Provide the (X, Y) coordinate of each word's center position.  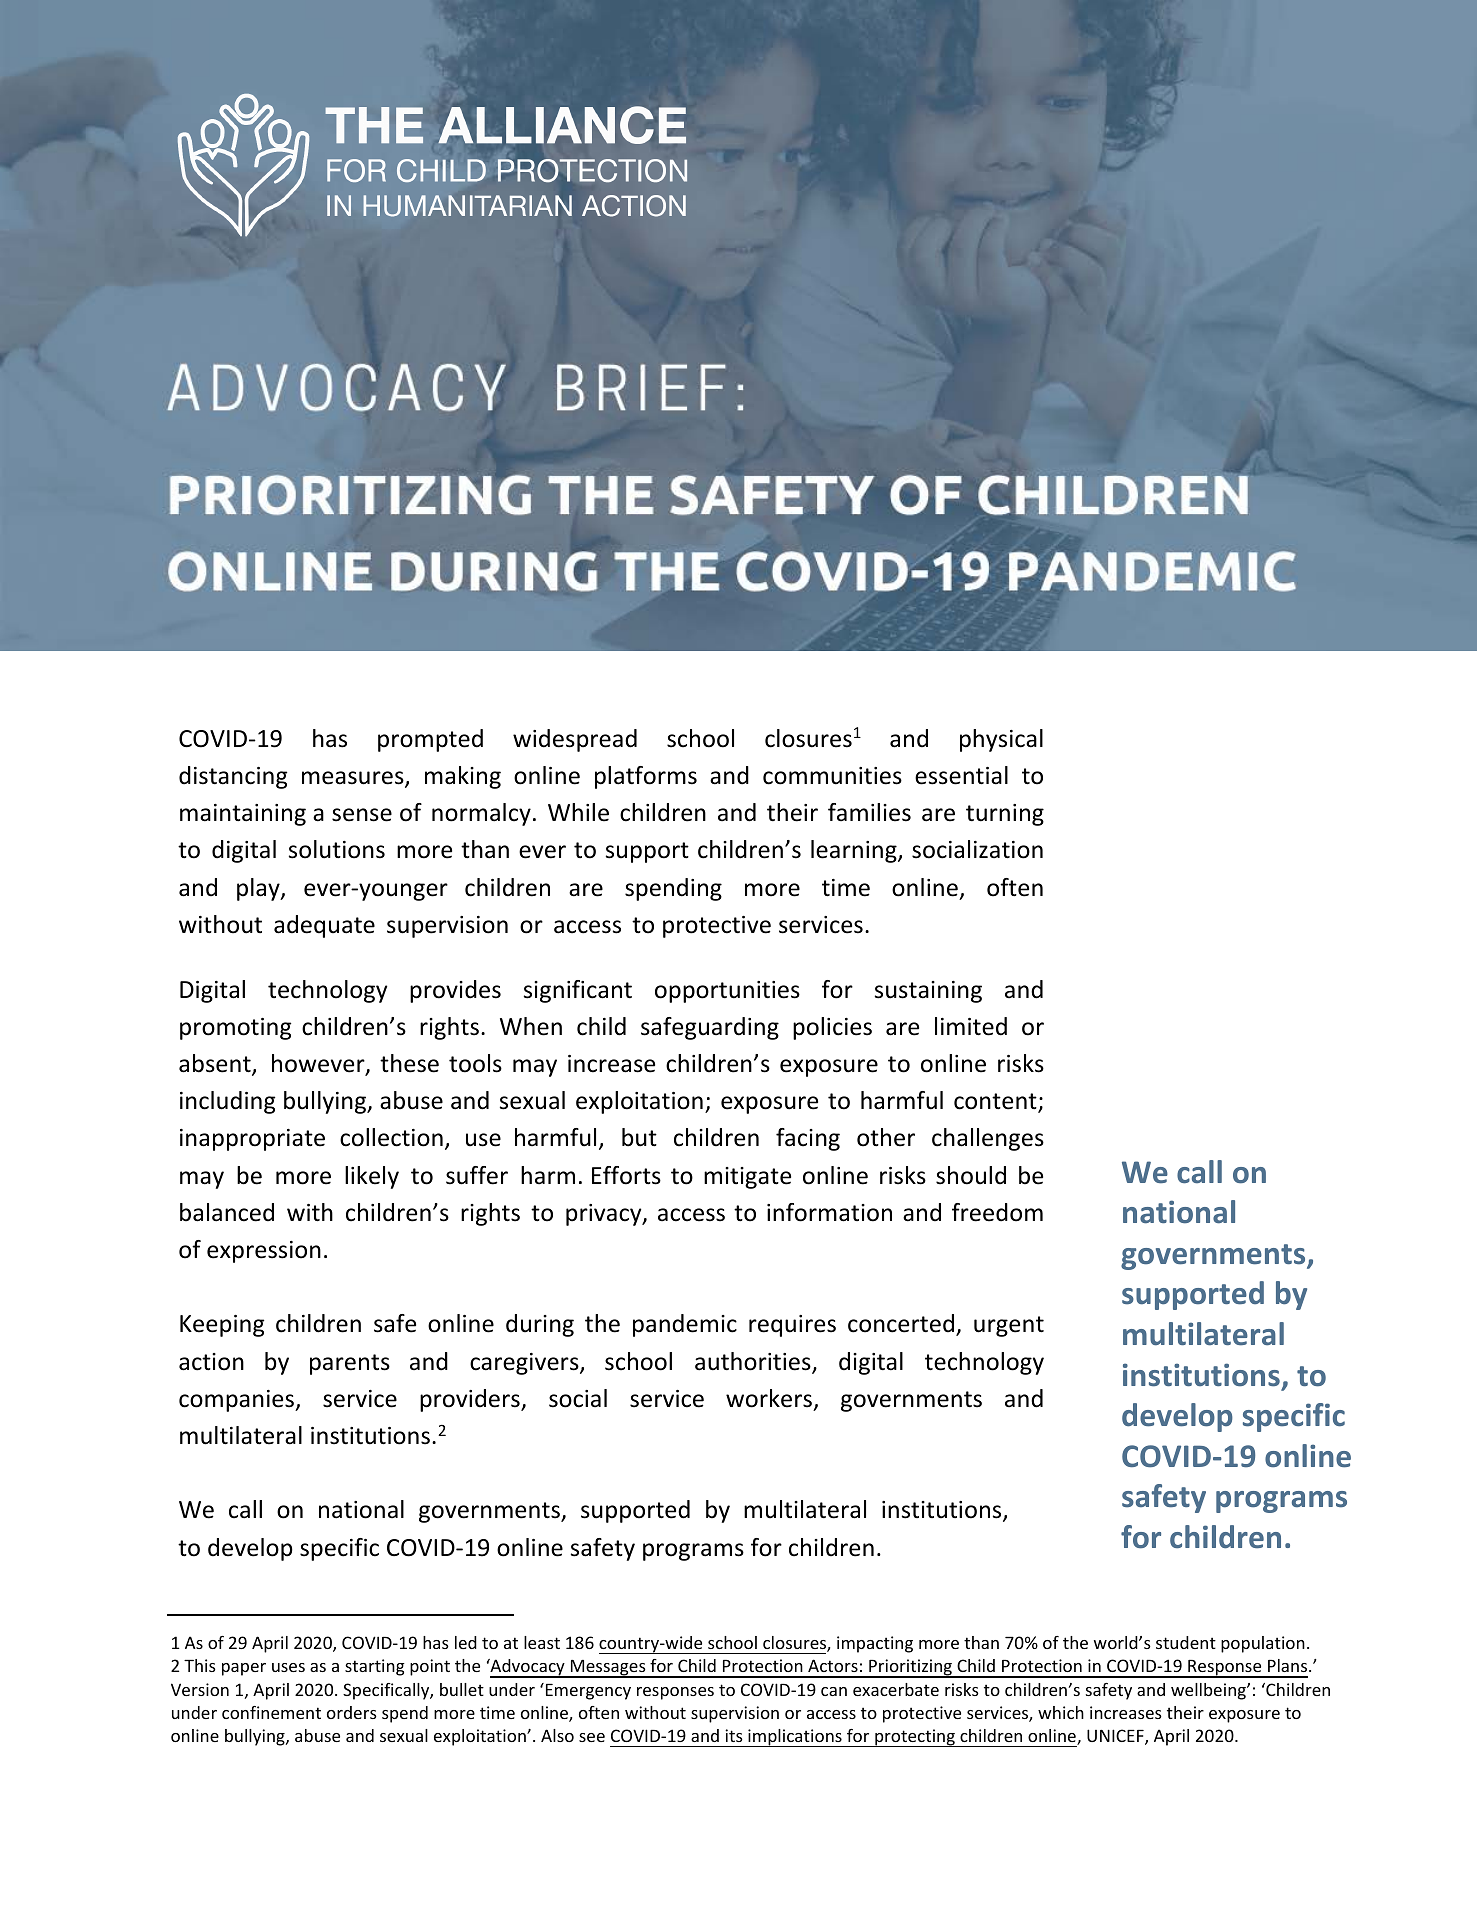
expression (264, 1252)
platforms (646, 777)
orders (352, 1712)
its (734, 1735)
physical (1001, 740)
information (829, 1212)
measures (354, 779)
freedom (997, 1212)
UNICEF (1116, 1737)
